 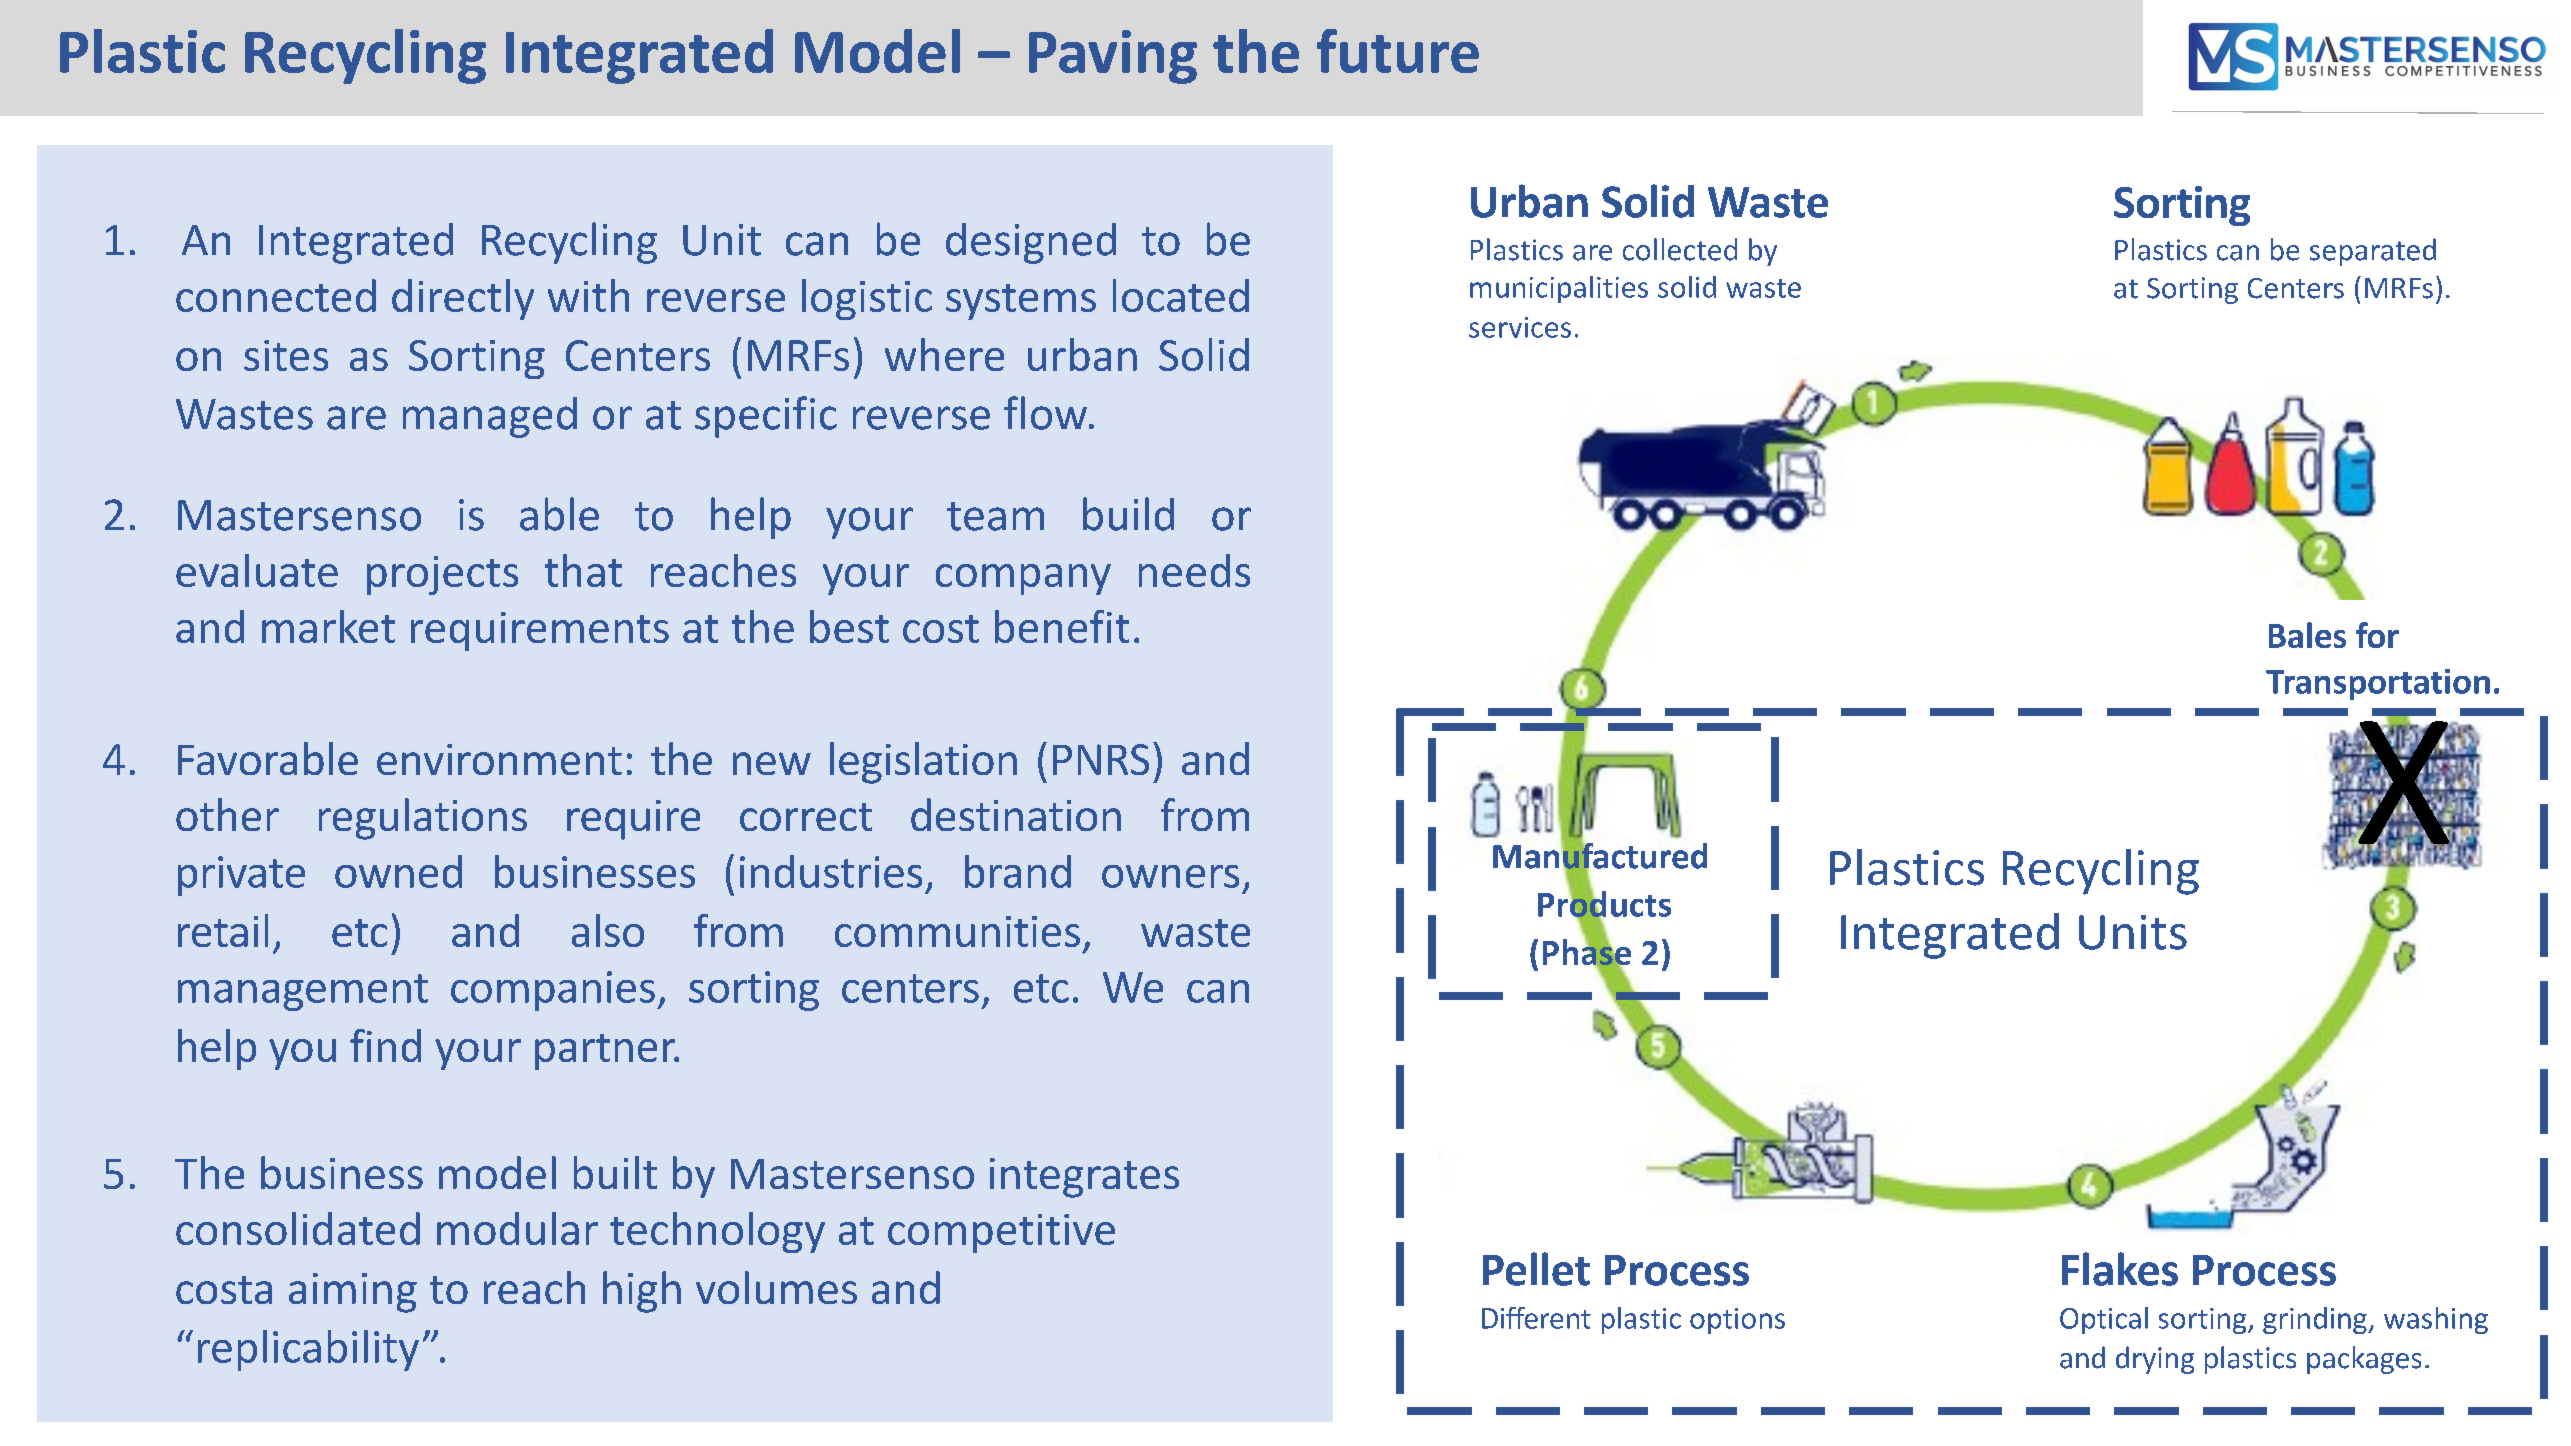 I want to click on partner, so click(x=606, y=1052).
